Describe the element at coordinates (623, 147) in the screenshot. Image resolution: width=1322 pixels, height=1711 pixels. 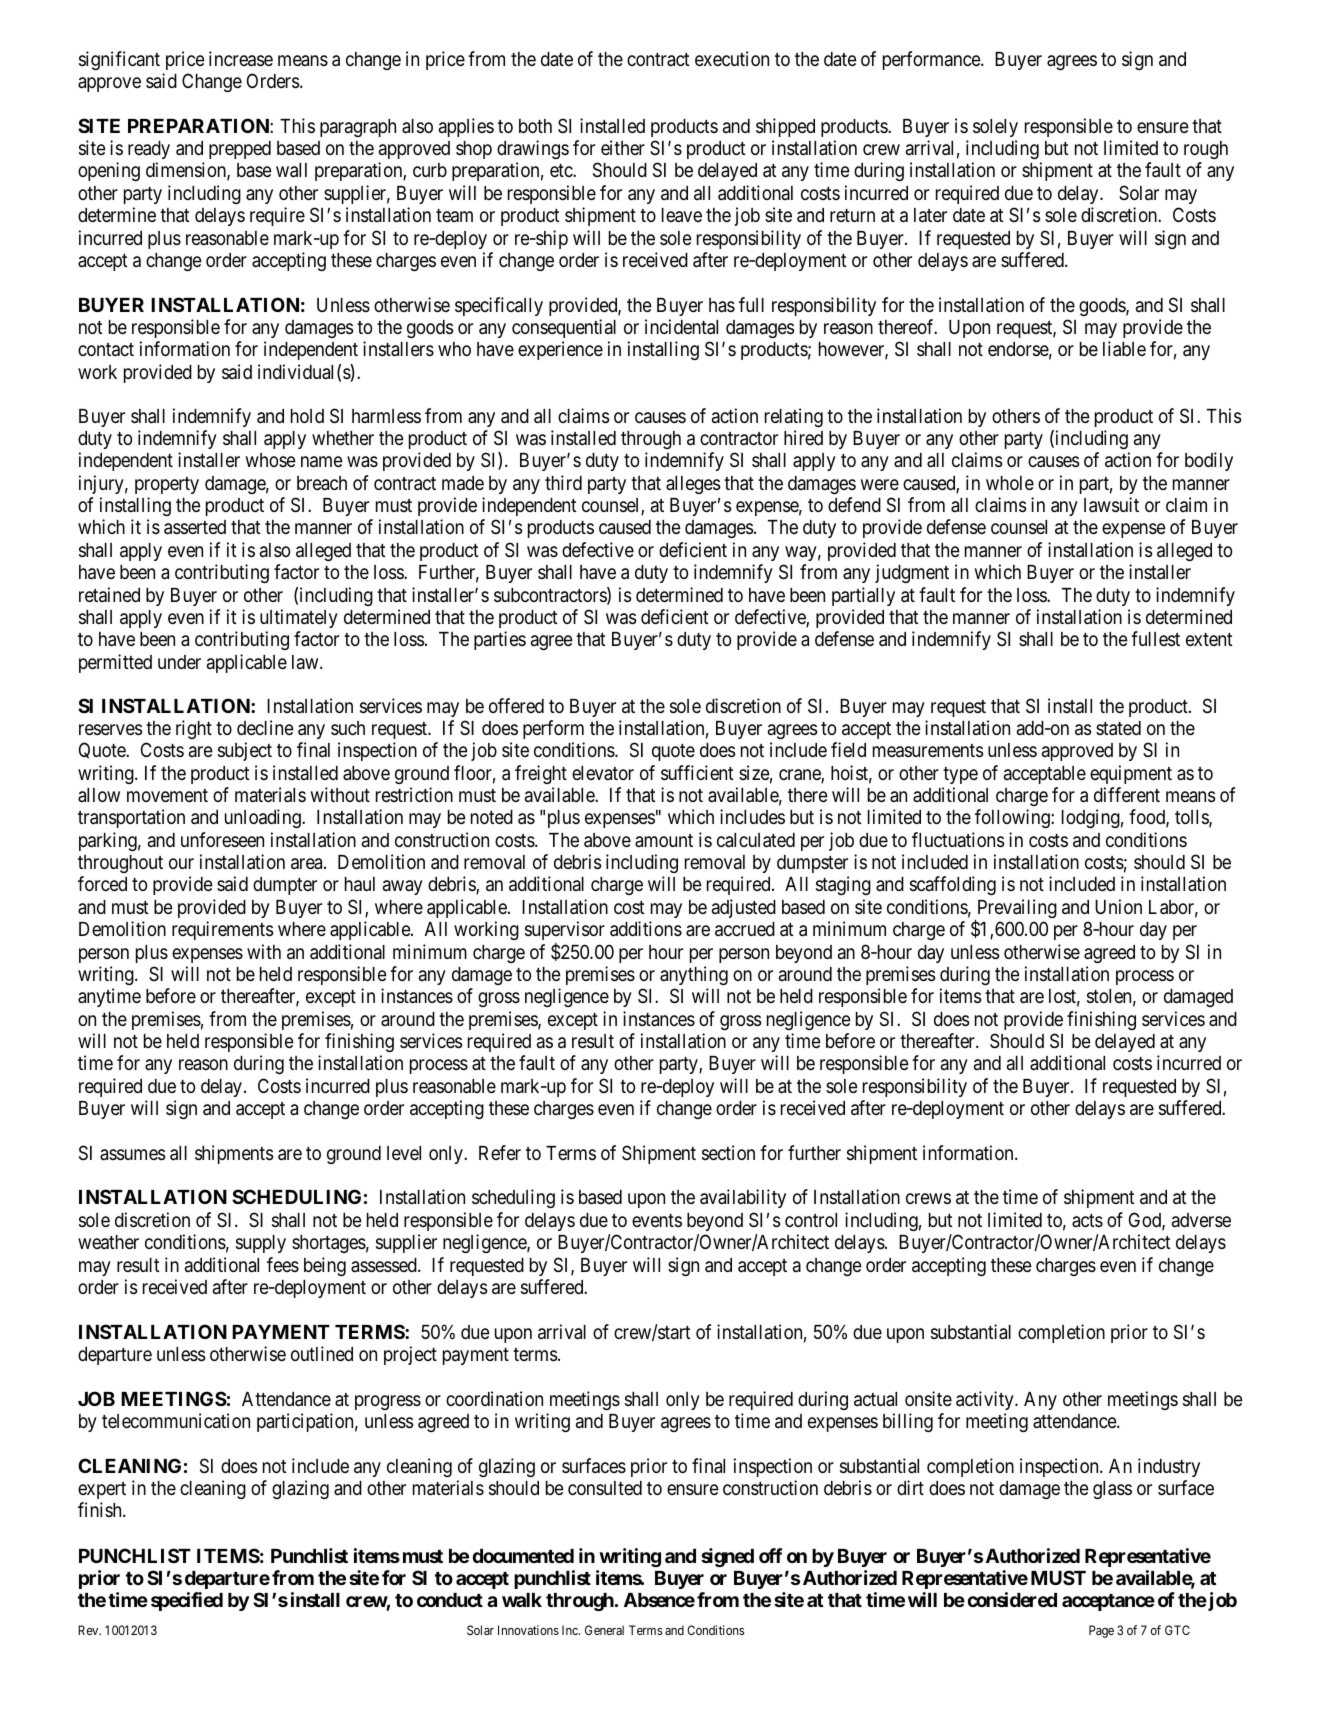
I see `either` at that location.
